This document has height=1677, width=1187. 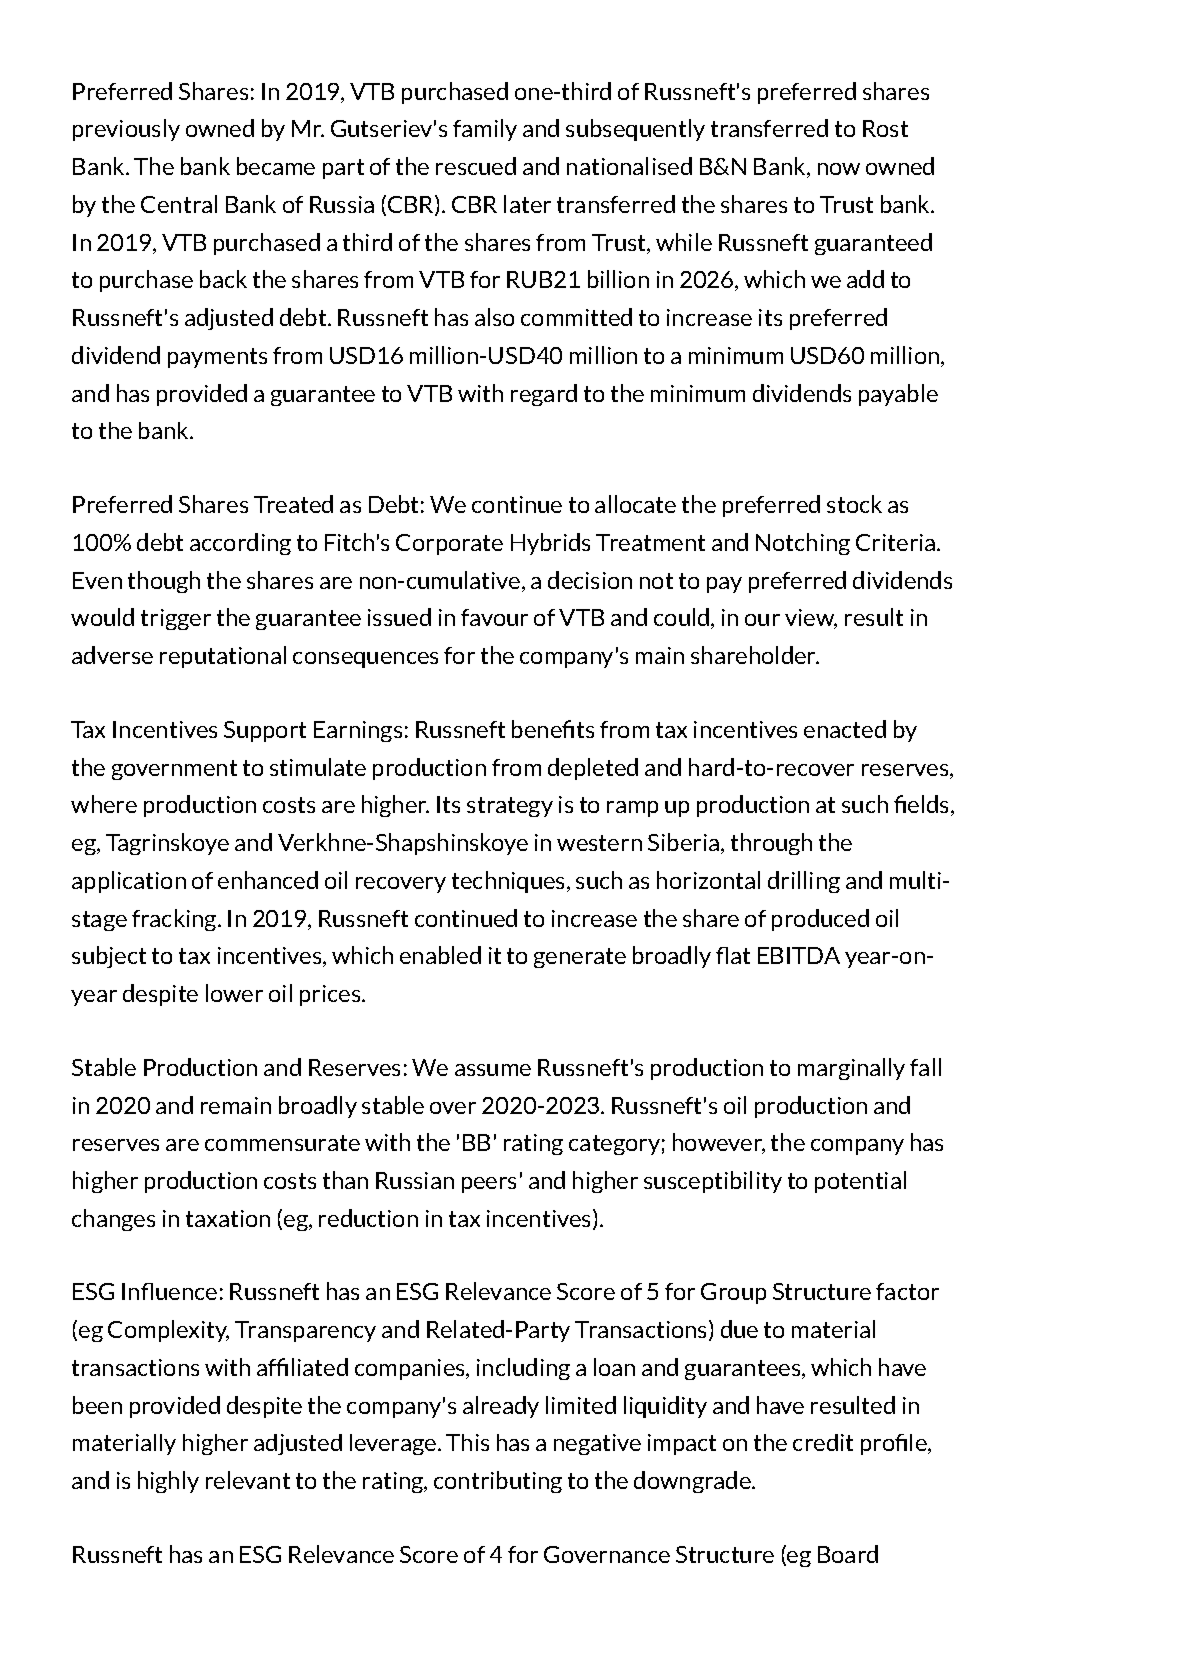 I want to click on highly, so click(x=168, y=1482).
